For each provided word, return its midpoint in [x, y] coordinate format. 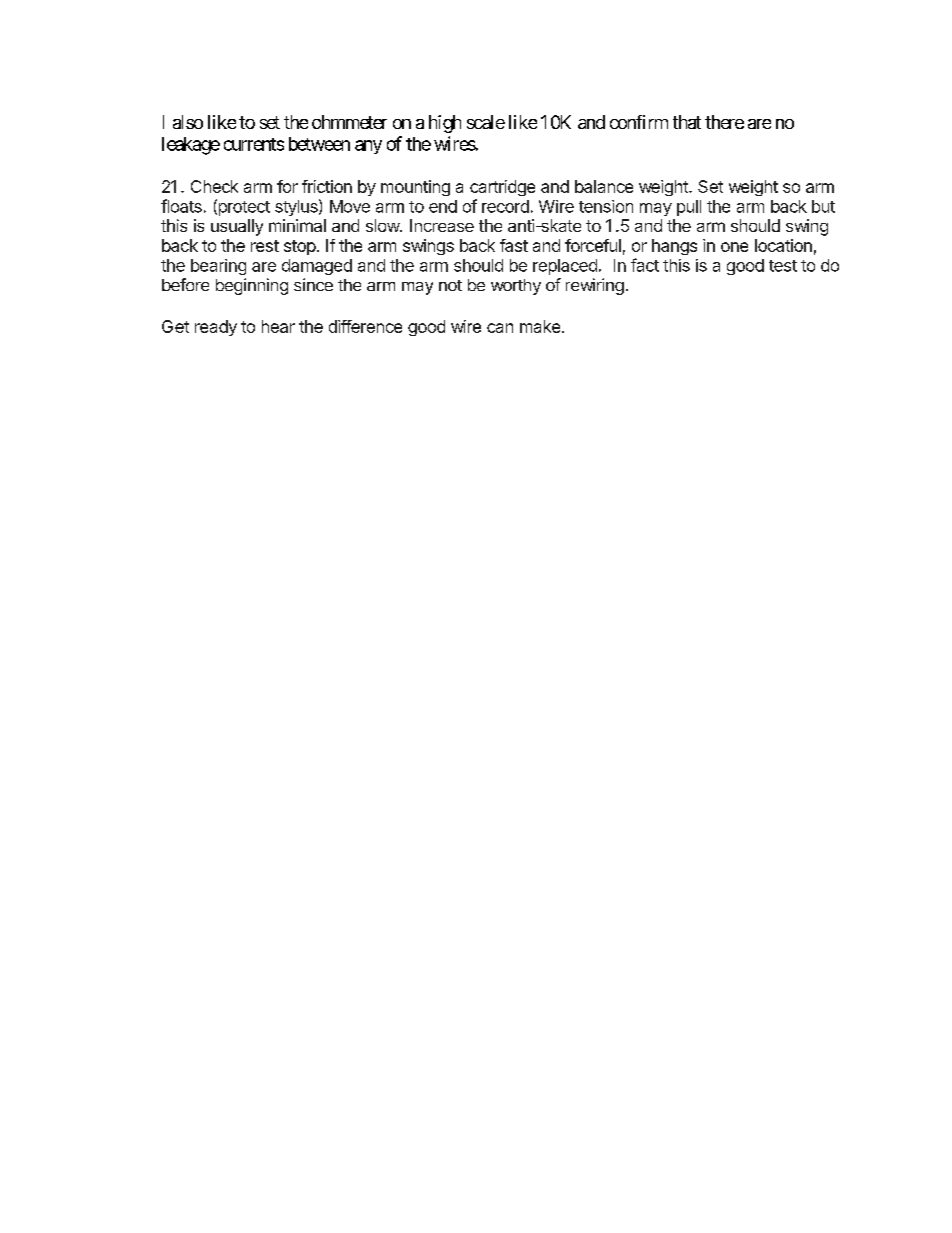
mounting [415, 188]
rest [265, 246]
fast [514, 245]
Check [214, 186]
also [188, 122]
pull [689, 208]
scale [486, 122]
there [724, 122]
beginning [252, 286]
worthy [516, 287]
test [783, 266]
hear [278, 326]
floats [181, 206]
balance [604, 186]
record [505, 206]
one [734, 247]
